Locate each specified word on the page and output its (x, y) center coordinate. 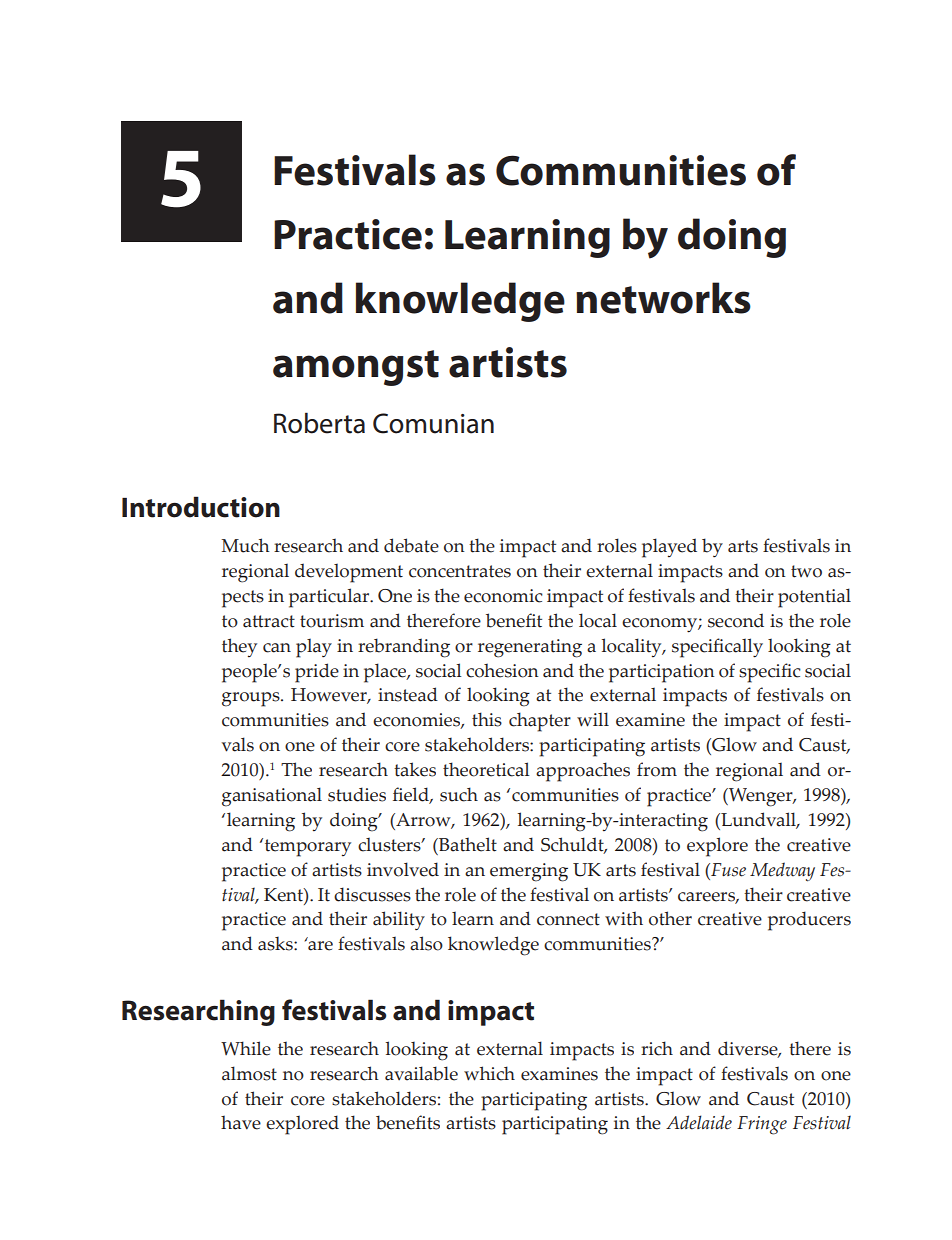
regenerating (530, 648)
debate (411, 545)
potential (814, 598)
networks (663, 298)
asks (276, 943)
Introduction (201, 507)
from (657, 769)
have (241, 1122)
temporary (306, 847)
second (736, 620)
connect (568, 919)
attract (269, 621)
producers (809, 921)
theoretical (486, 769)
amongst (356, 368)
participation (662, 673)
